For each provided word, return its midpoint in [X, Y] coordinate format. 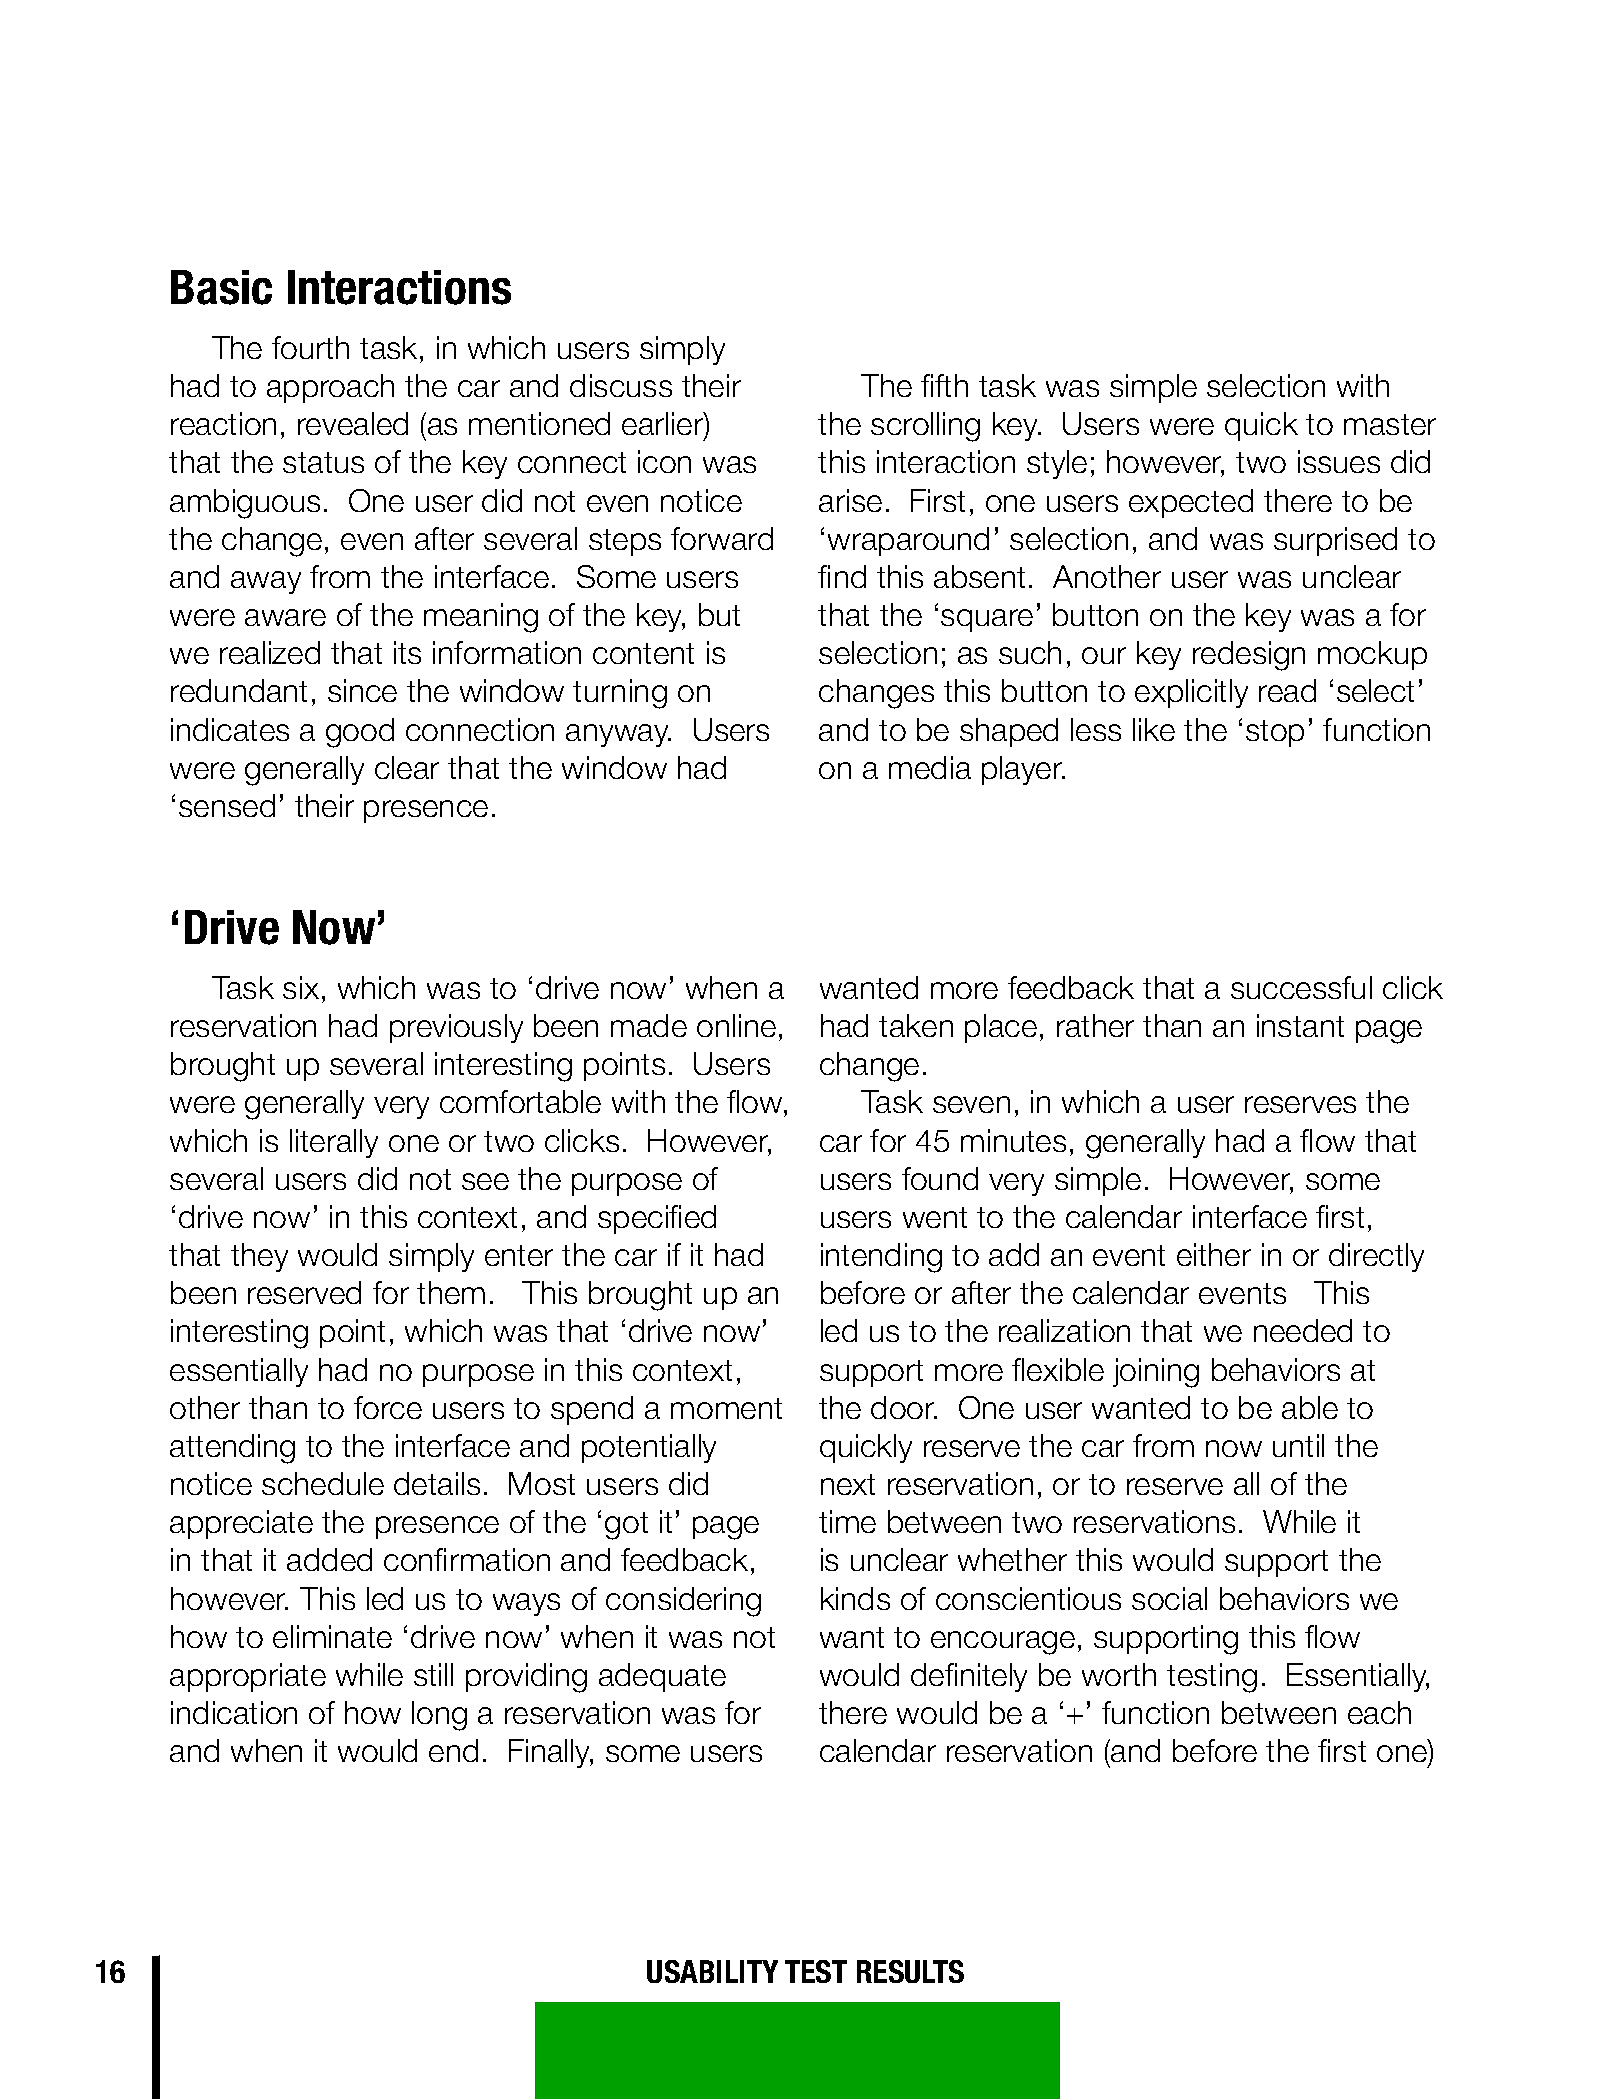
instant [1300, 1025]
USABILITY [712, 1971]
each [1379, 1712]
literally [334, 1143]
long [439, 1716]
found [940, 1178]
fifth [944, 385]
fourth [310, 347]
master [1390, 424]
